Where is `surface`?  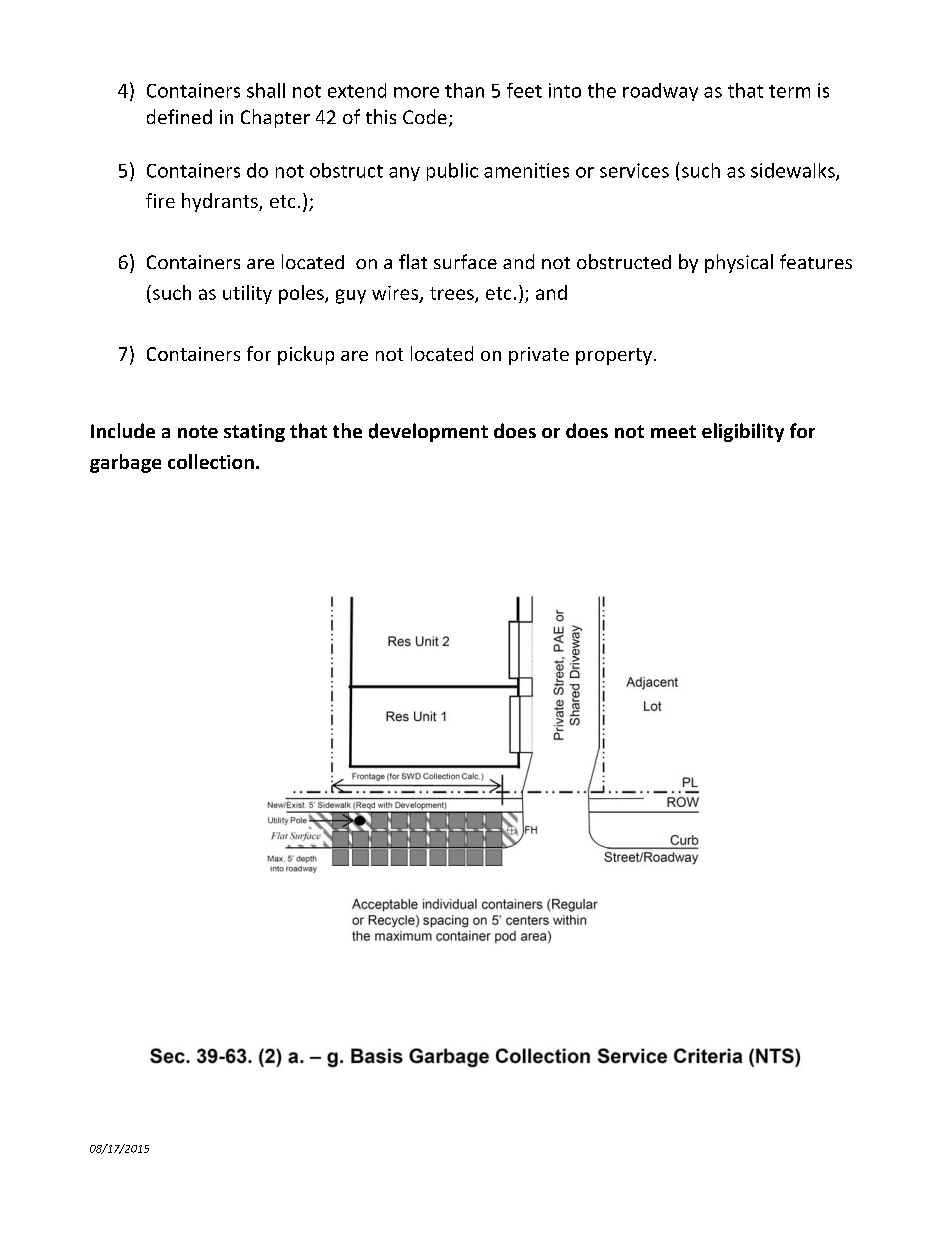 surface is located at coordinates (465, 261).
